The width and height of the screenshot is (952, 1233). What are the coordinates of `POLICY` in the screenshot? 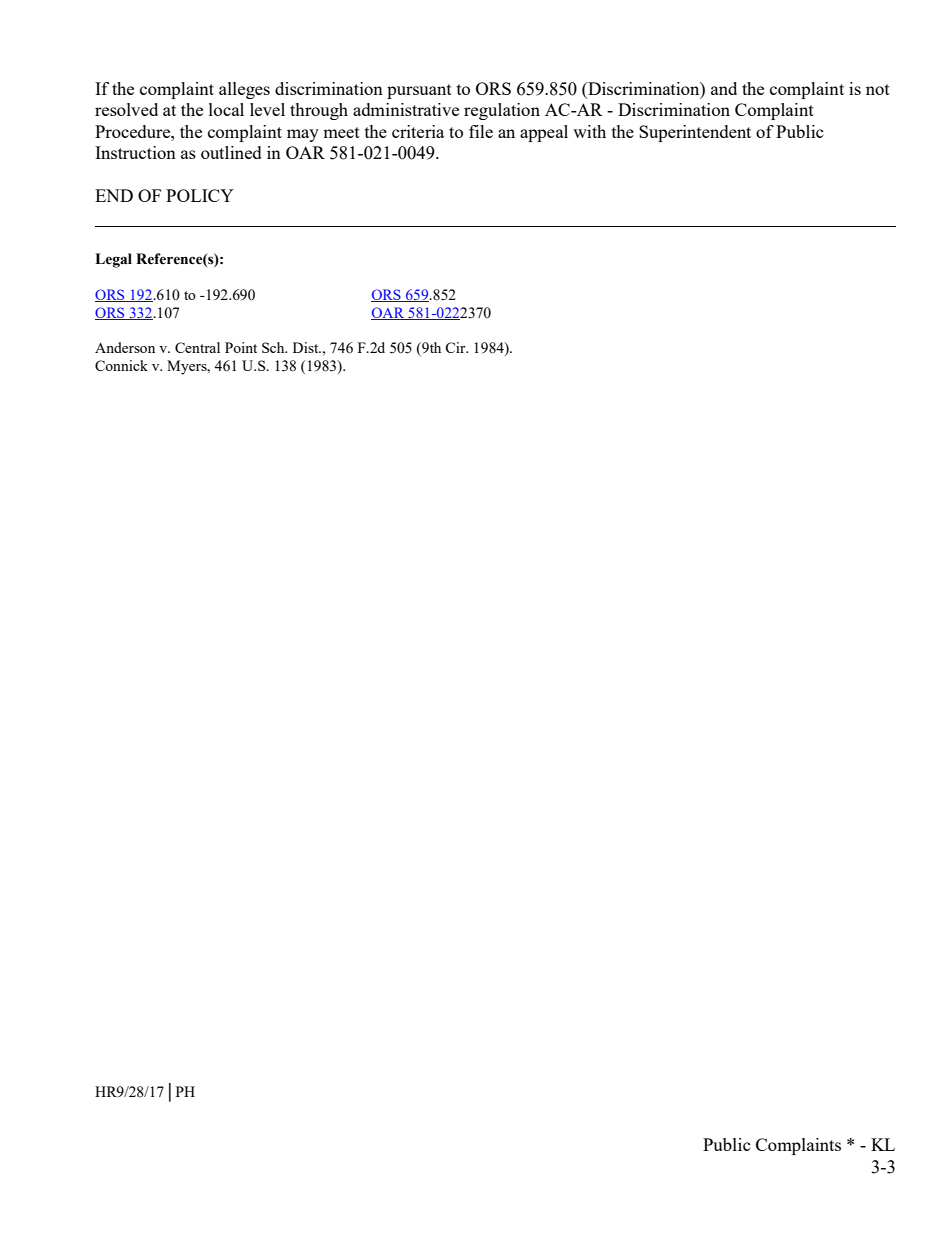 It's located at (200, 195).
